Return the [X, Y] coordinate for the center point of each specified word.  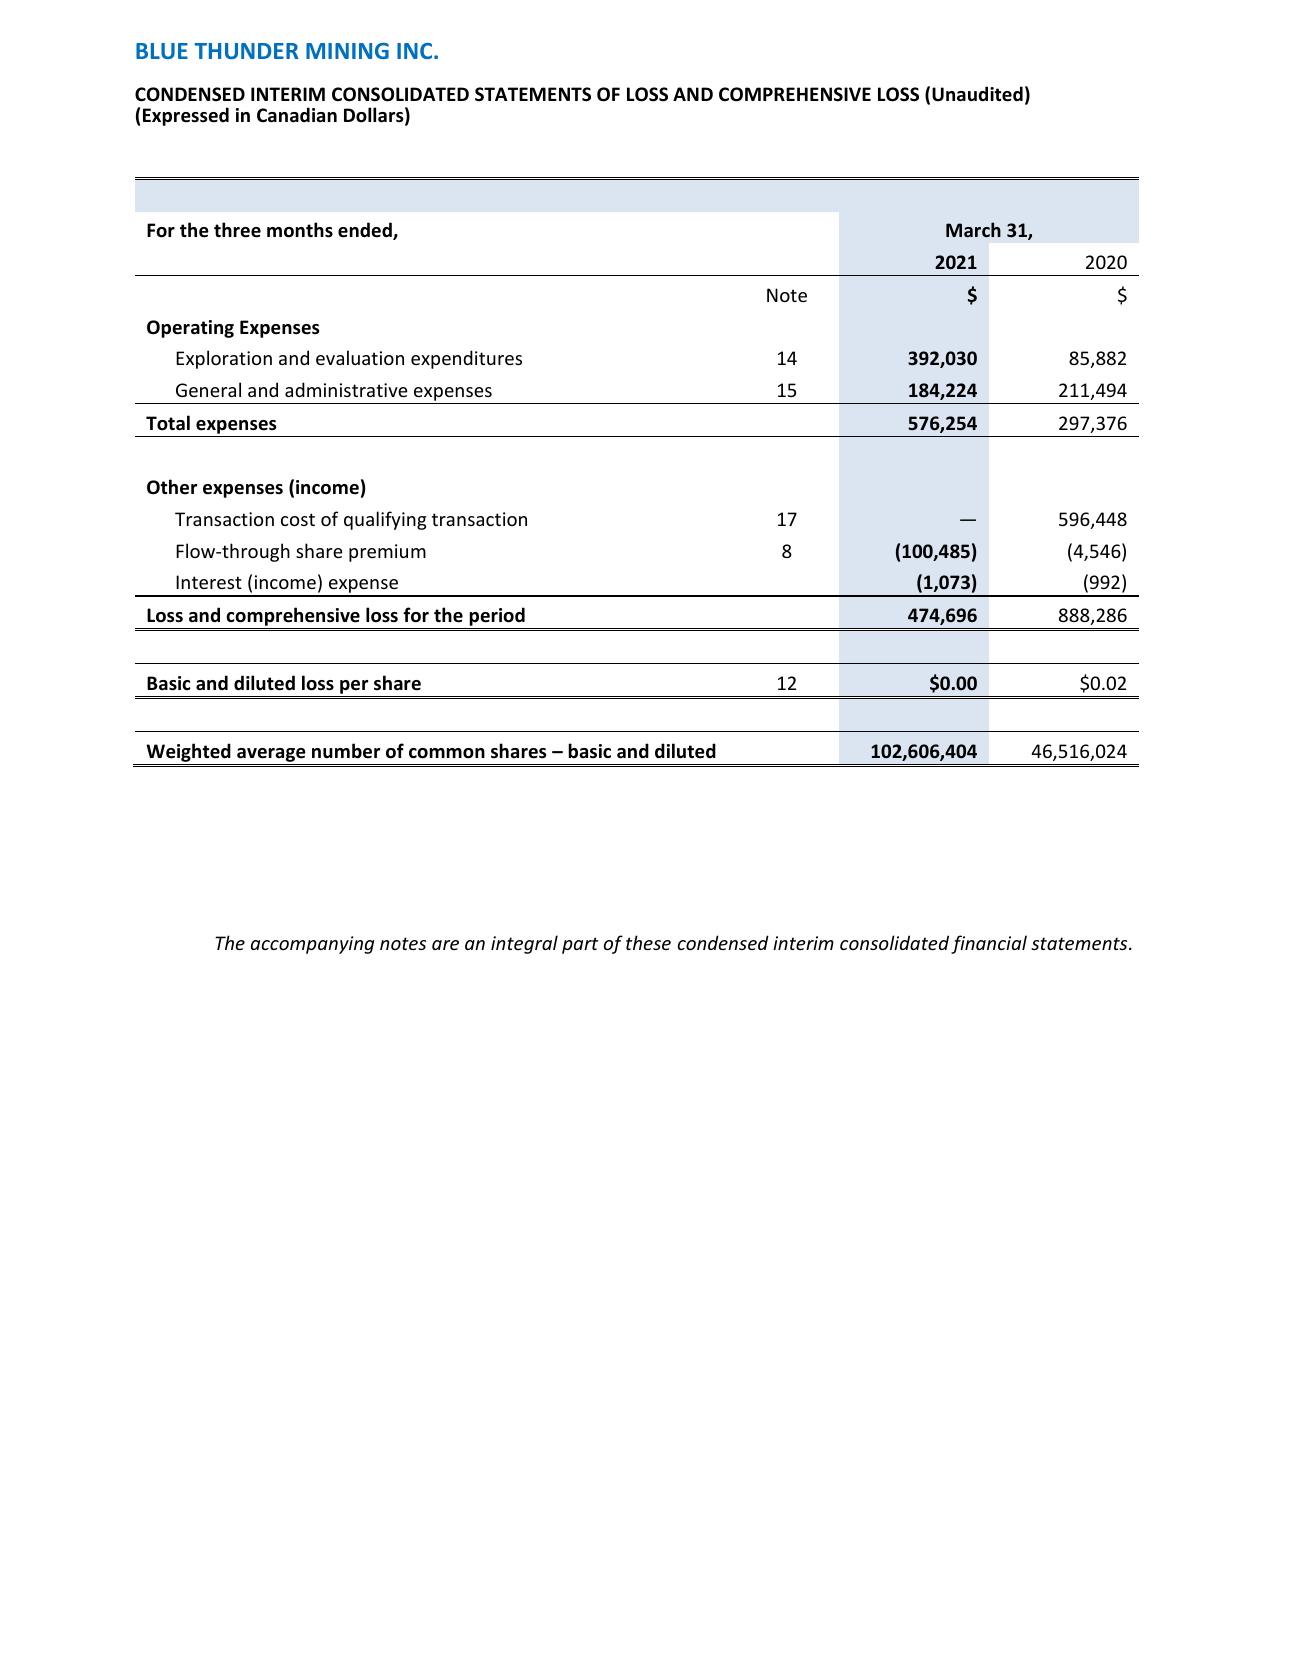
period [497, 618]
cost [298, 519]
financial [989, 944]
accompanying [312, 945]
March [973, 229]
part [580, 945]
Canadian [297, 115]
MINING [347, 51]
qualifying [385, 520]
